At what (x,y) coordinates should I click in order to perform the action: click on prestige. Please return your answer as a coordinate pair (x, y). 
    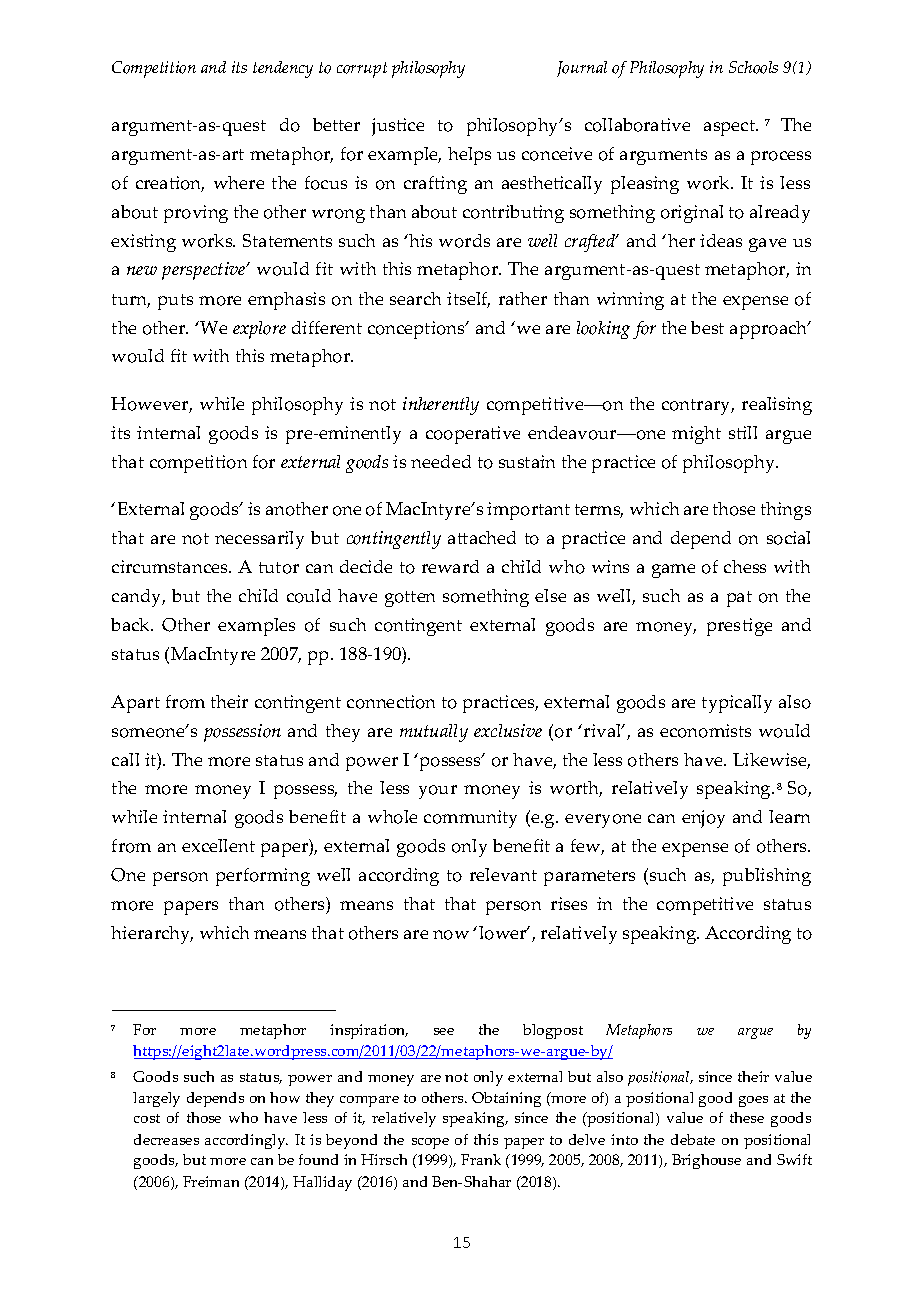
    Looking at the image, I should click on (739, 627).
